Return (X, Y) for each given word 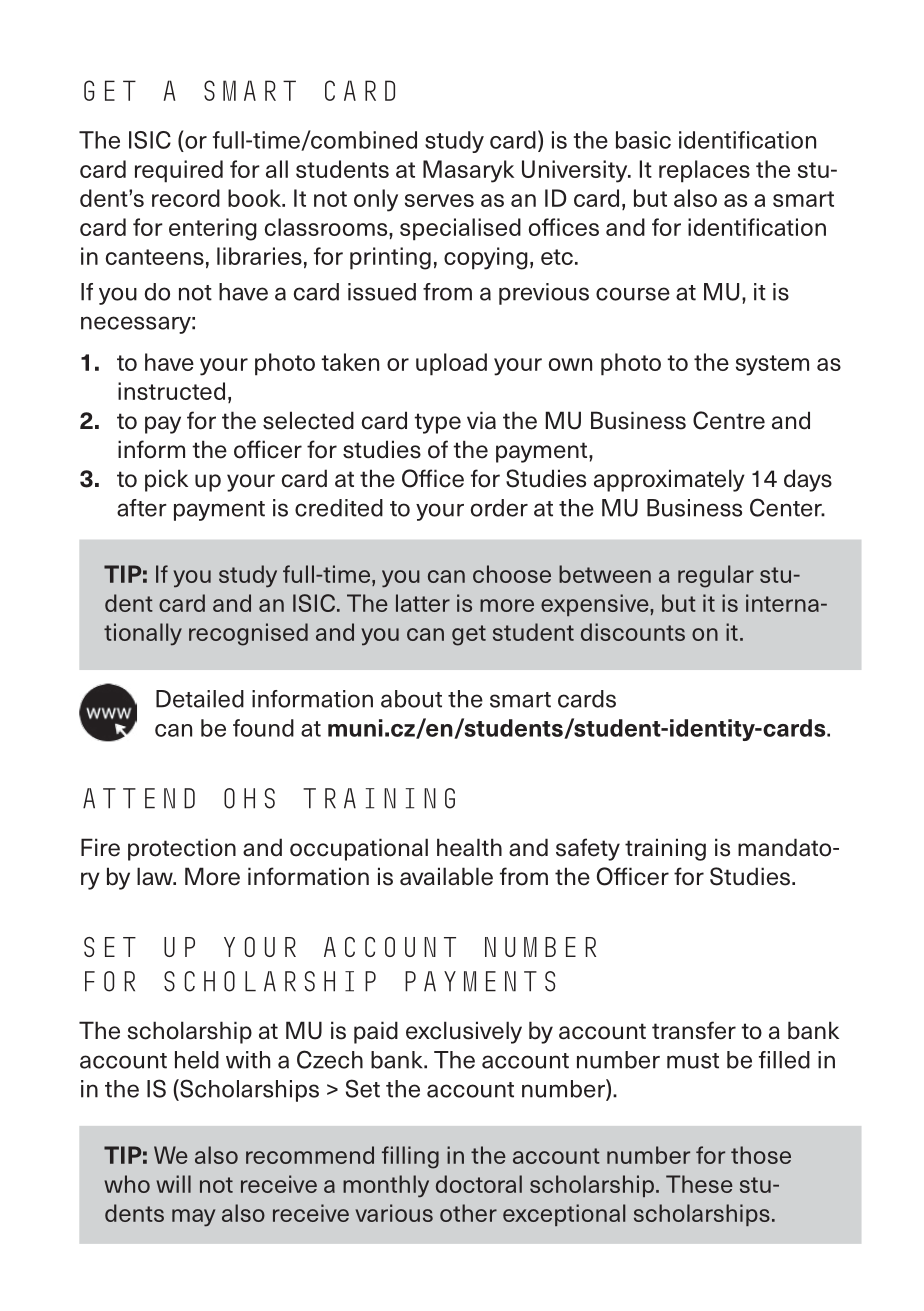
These (699, 1184)
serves (439, 200)
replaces (704, 171)
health (469, 847)
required (179, 171)
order (499, 508)
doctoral (479, 1184)
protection (182, 849)
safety (588, 849)
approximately (669, 480)
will (173, 1184)
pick (166, 480)
